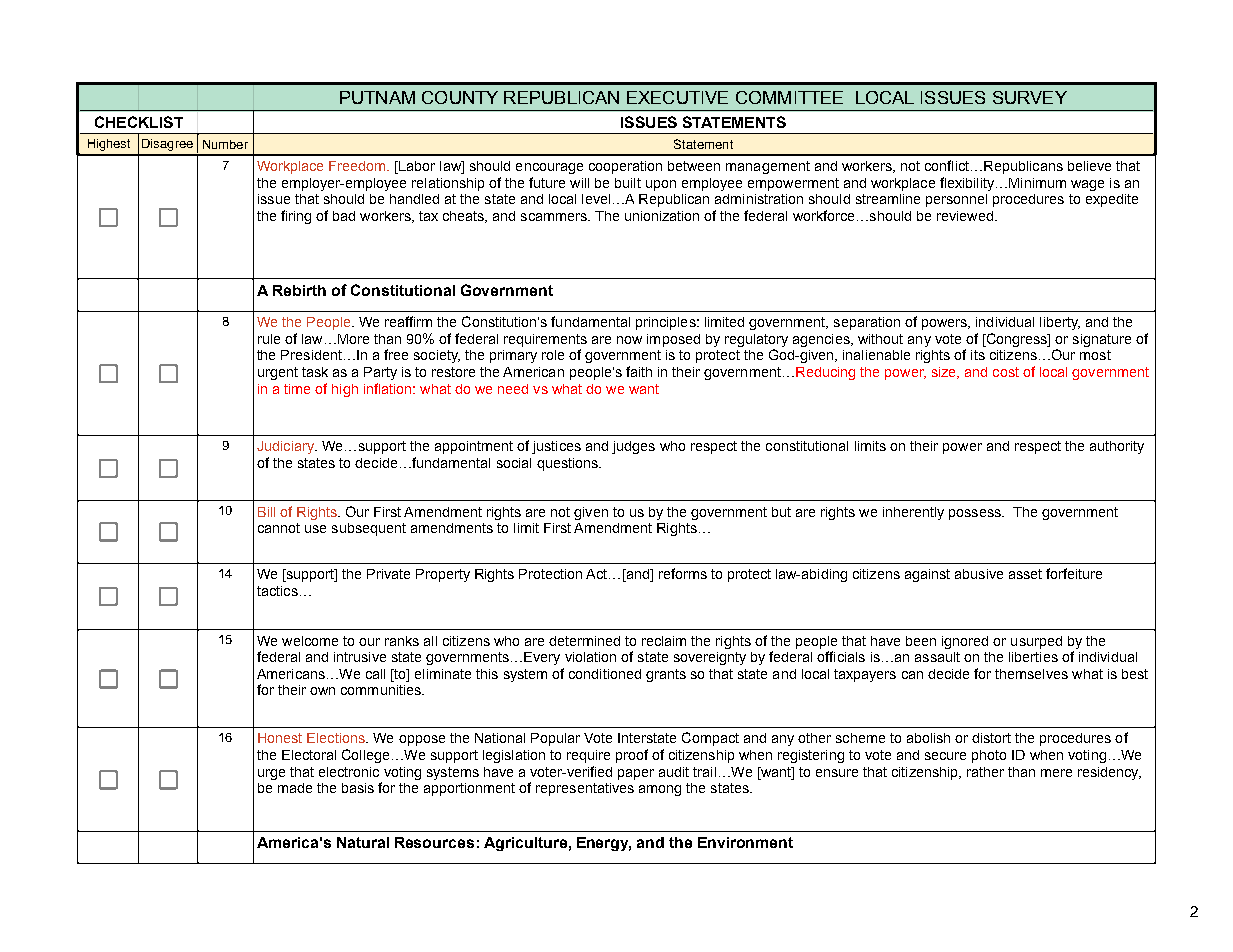  Describe the element at coordinates (269, 339) in the image. I see `rule` at that location.
